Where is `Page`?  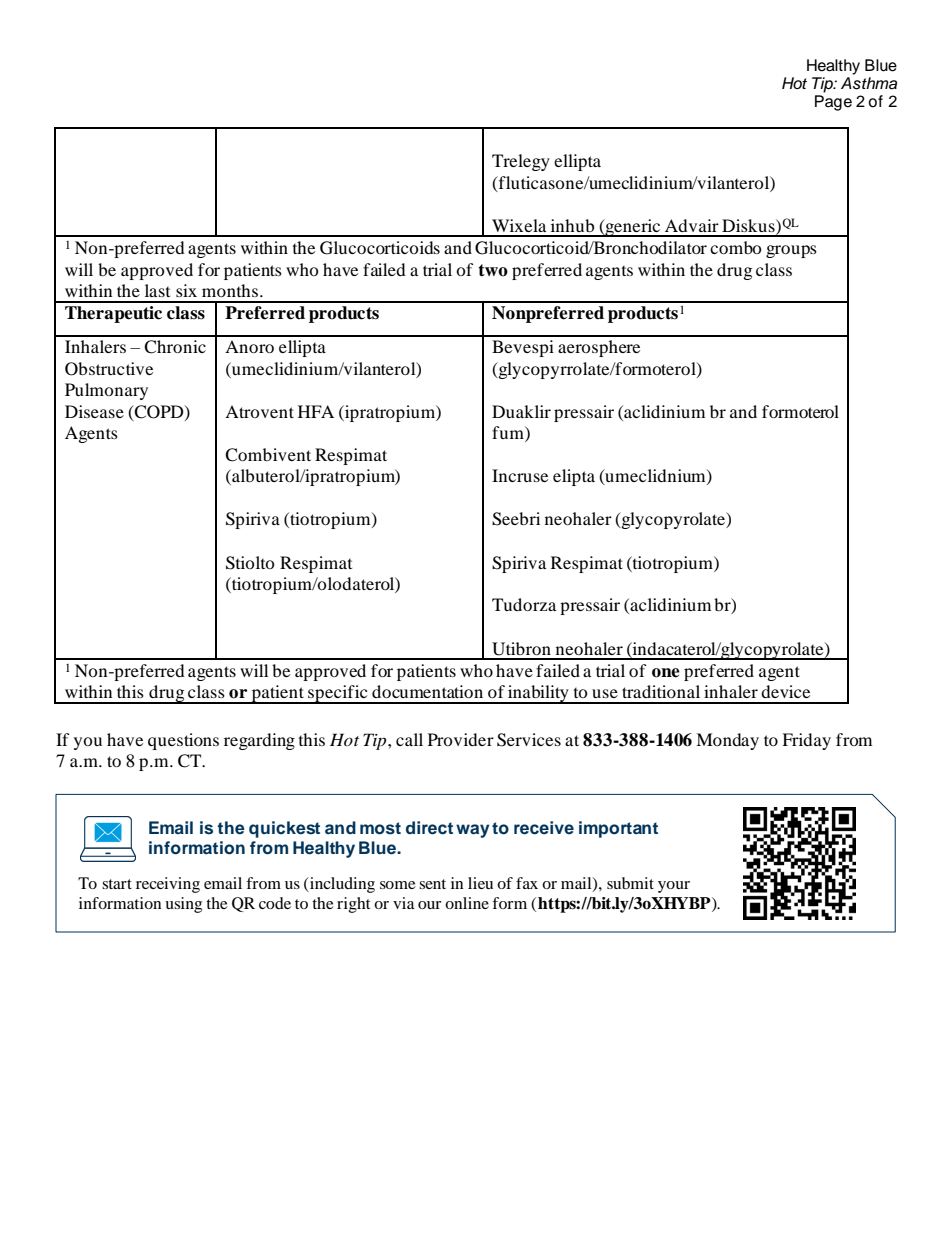 Page is located at coordinates (833, 103).
